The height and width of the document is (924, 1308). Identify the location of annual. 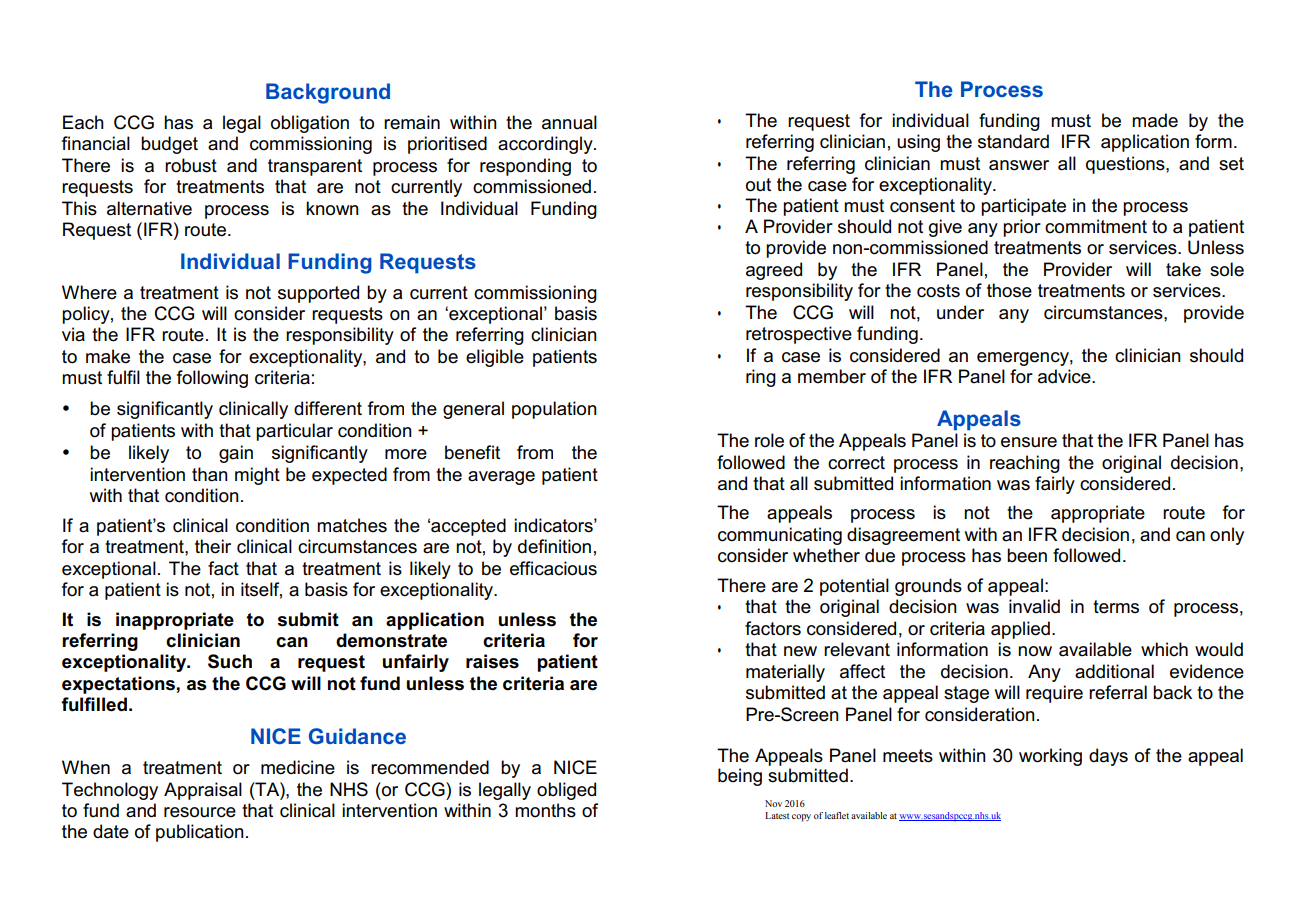
(569, 122).
